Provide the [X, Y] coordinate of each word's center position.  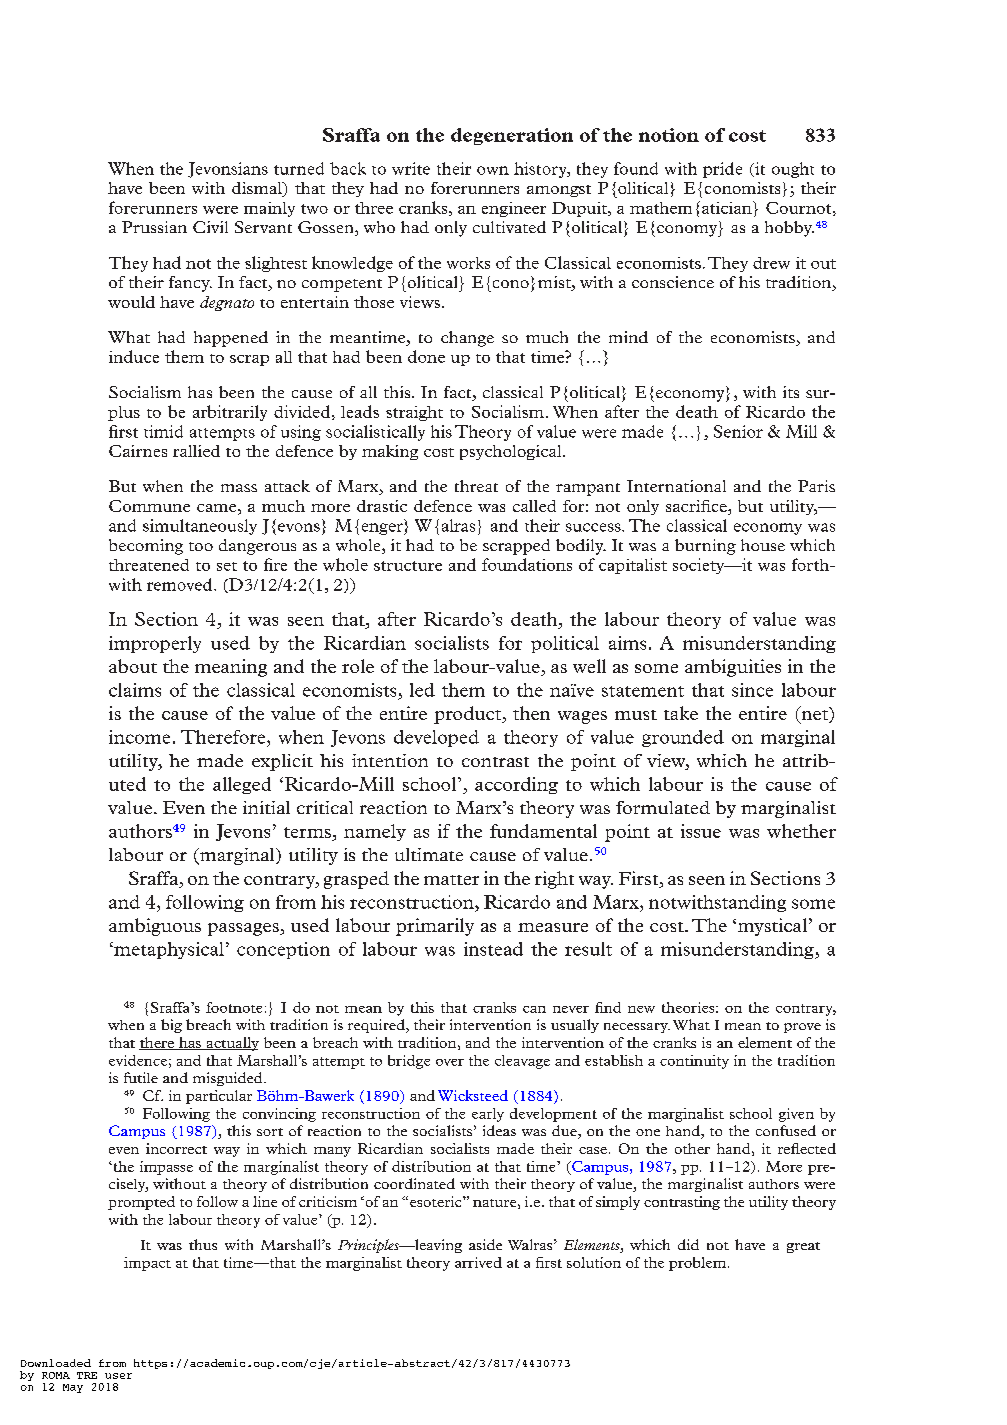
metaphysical [168, 950]
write [411, 168]
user [118, 1376]
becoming [146, 547]
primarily [435, 927]
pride [722, 170]
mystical [772, 927]
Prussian [154, 227]
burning [705, 547]
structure [408, 566]
